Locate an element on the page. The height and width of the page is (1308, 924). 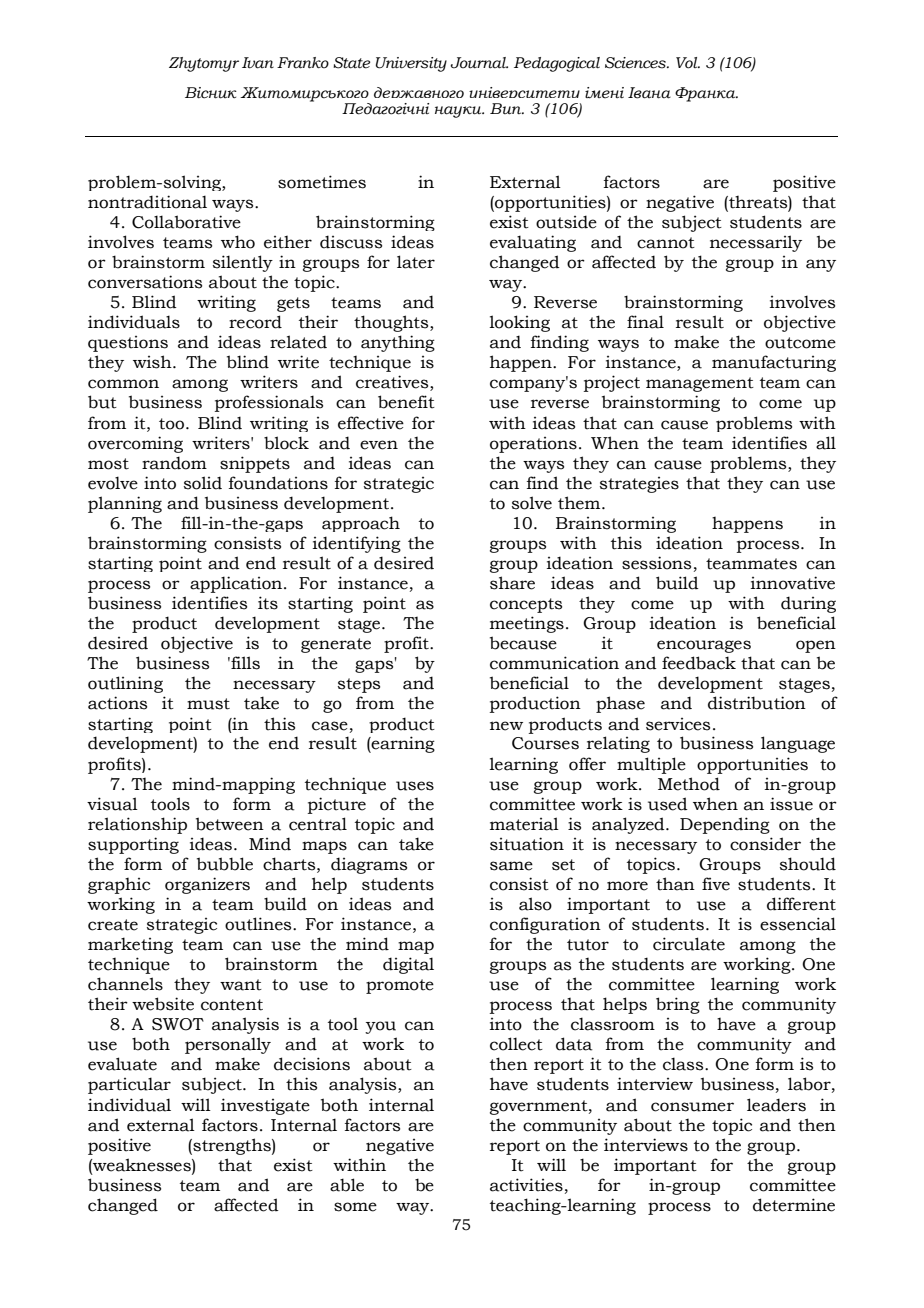
organizers is located at coordinates (207, 885).
